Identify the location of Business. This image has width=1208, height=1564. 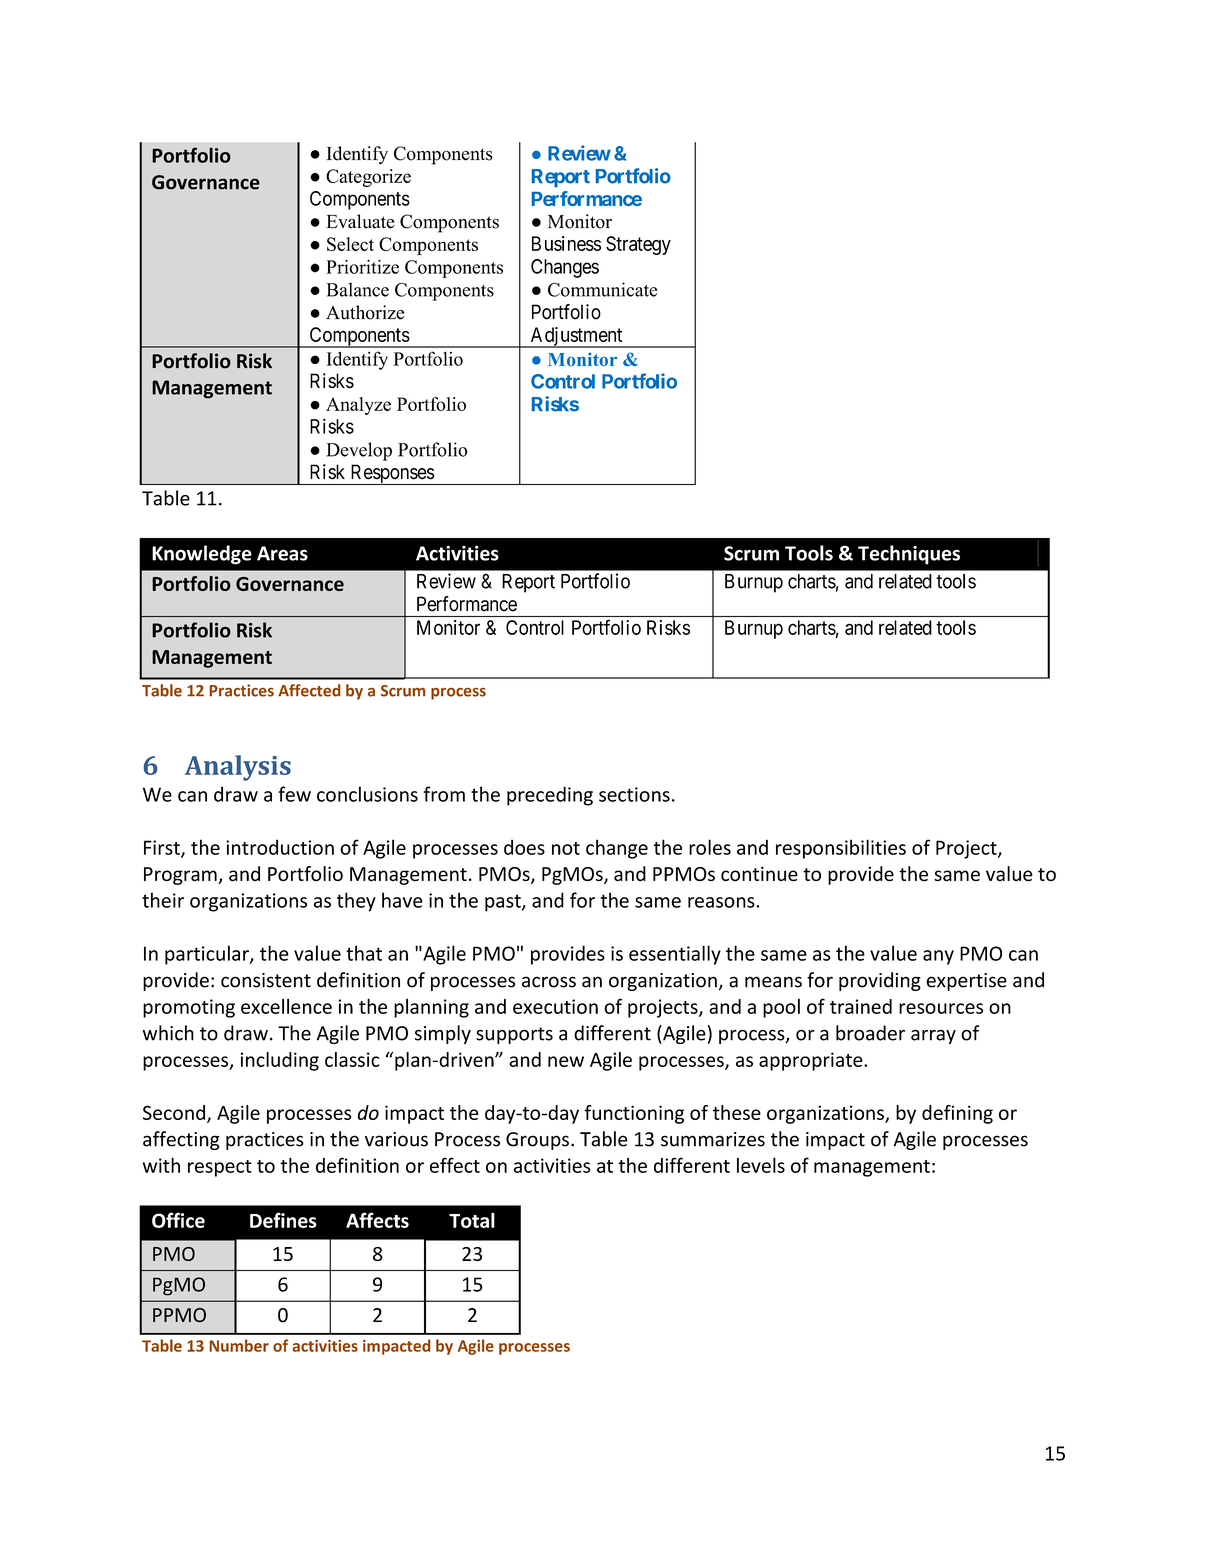
(566, 243).
